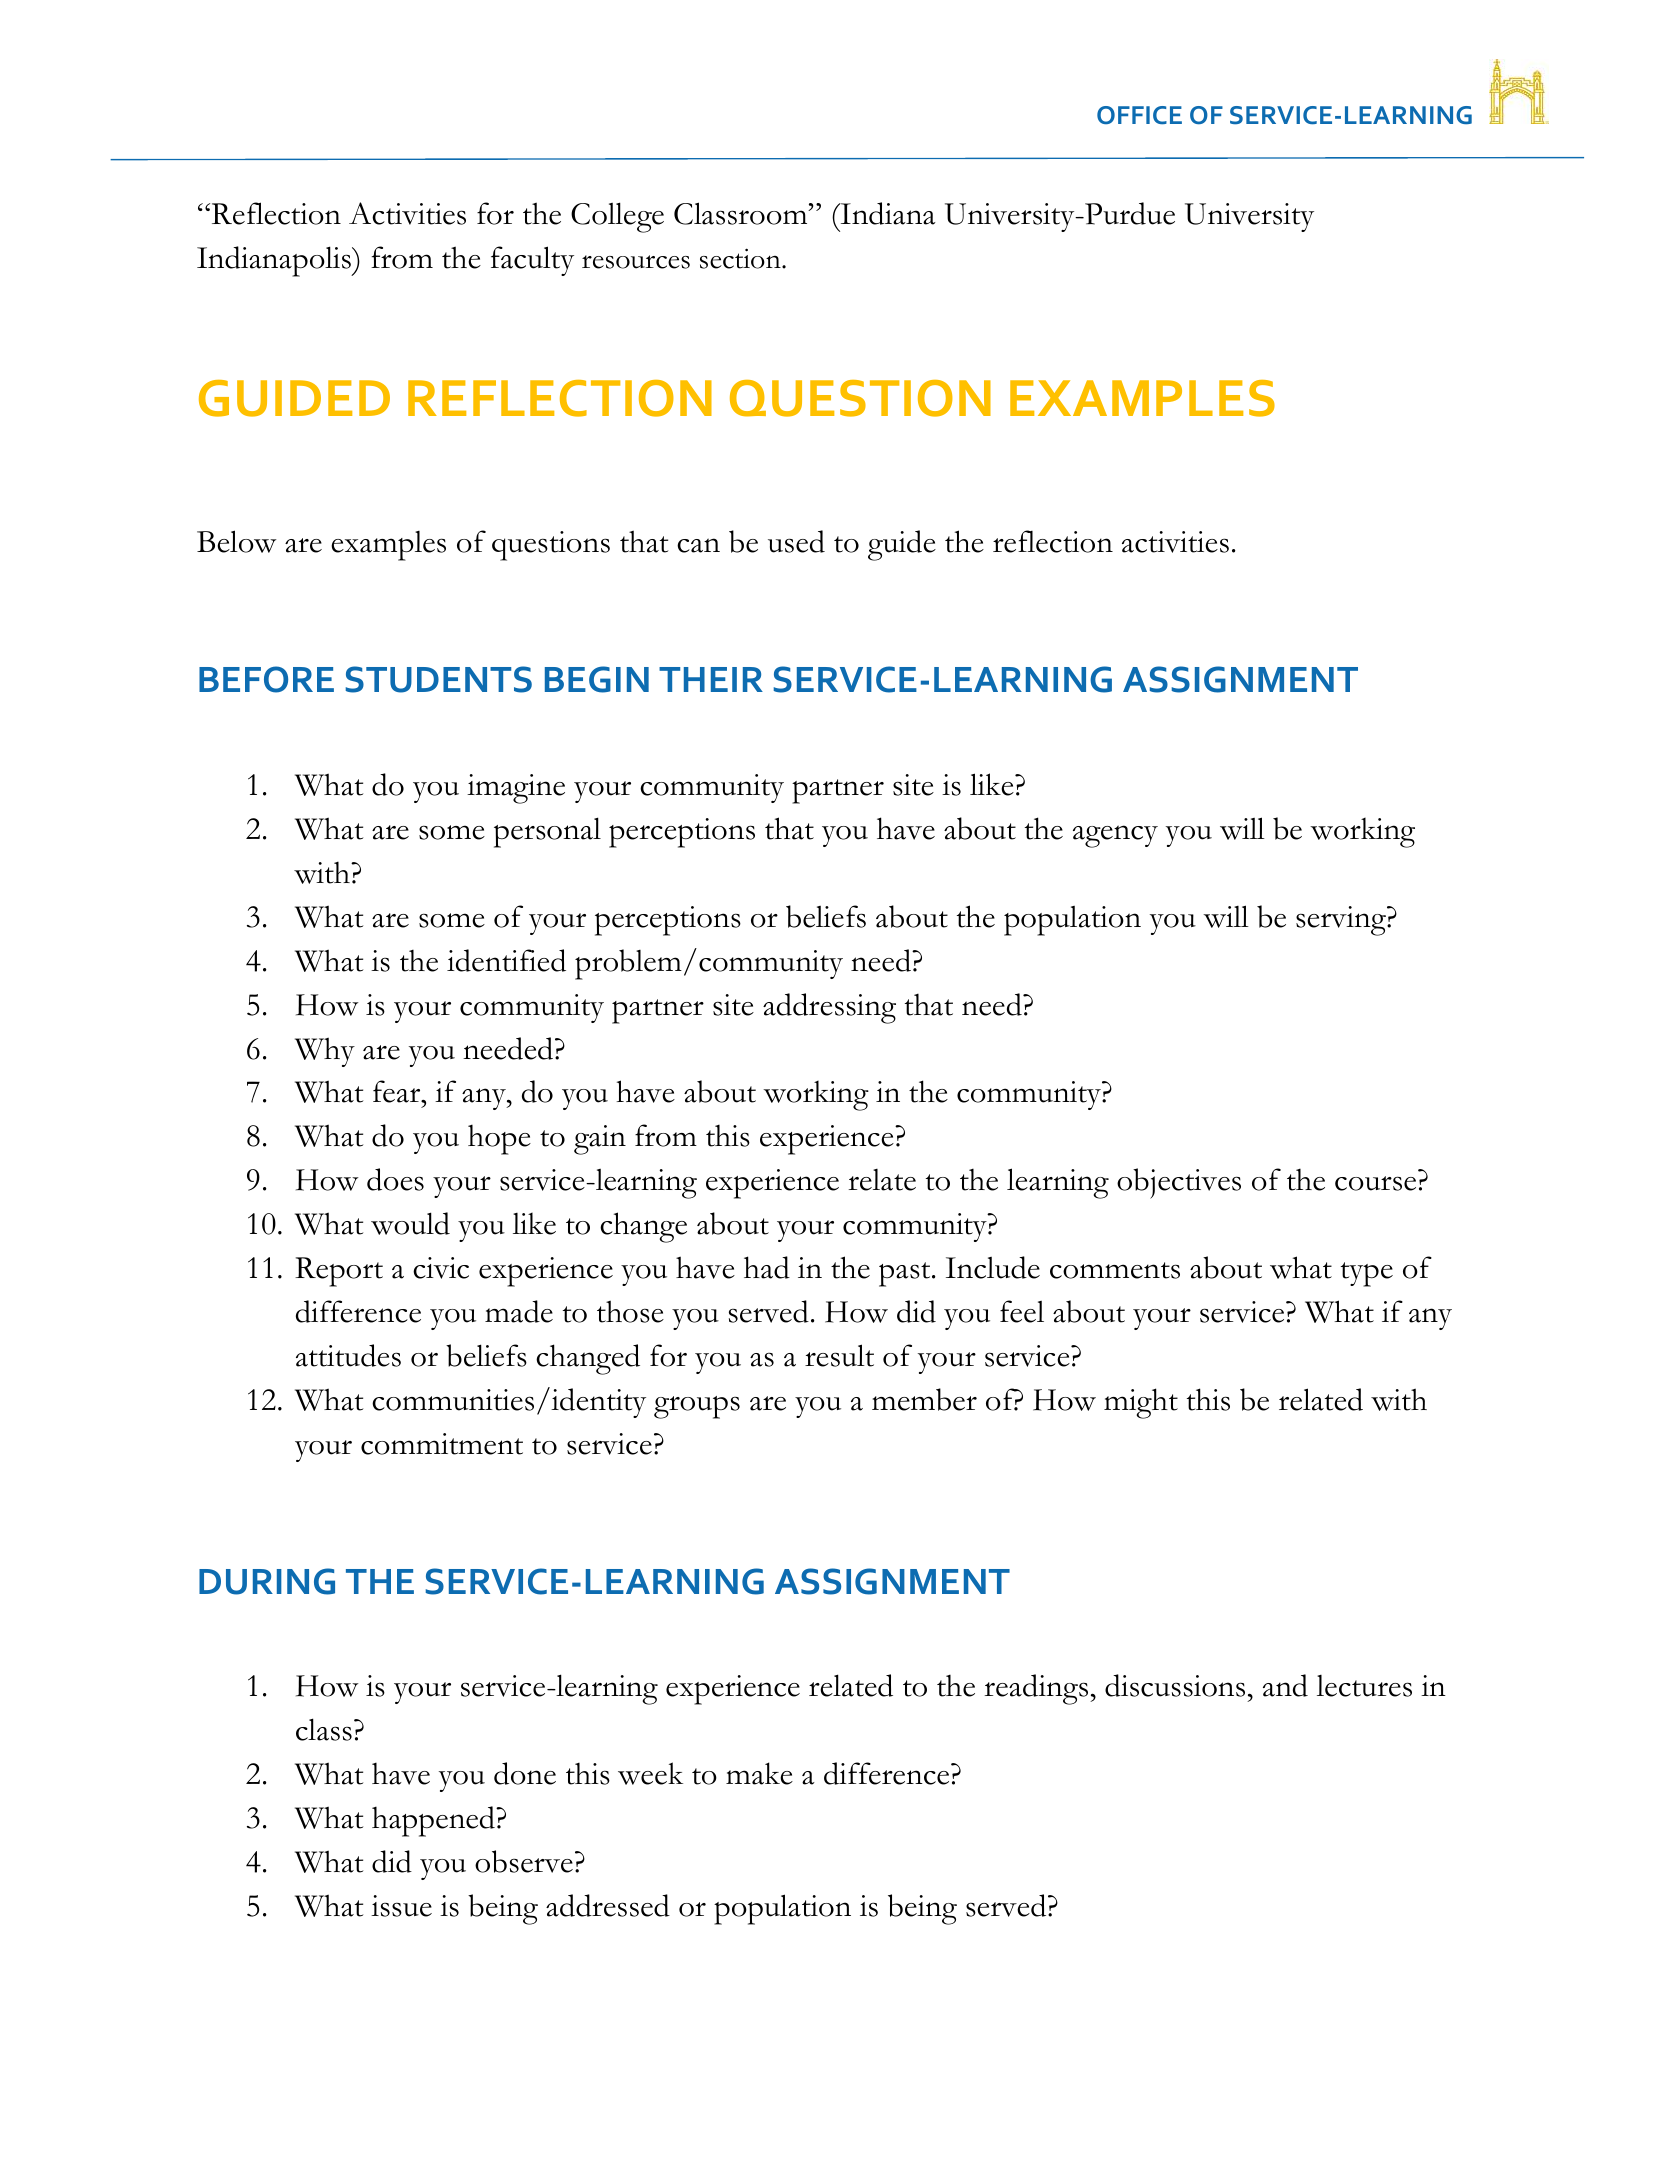 The height and width of the page is (2161, 1670). What do you see at coordinates (325, 1052) in the page?
I see `Why` at bounding box center [325, 1052].
